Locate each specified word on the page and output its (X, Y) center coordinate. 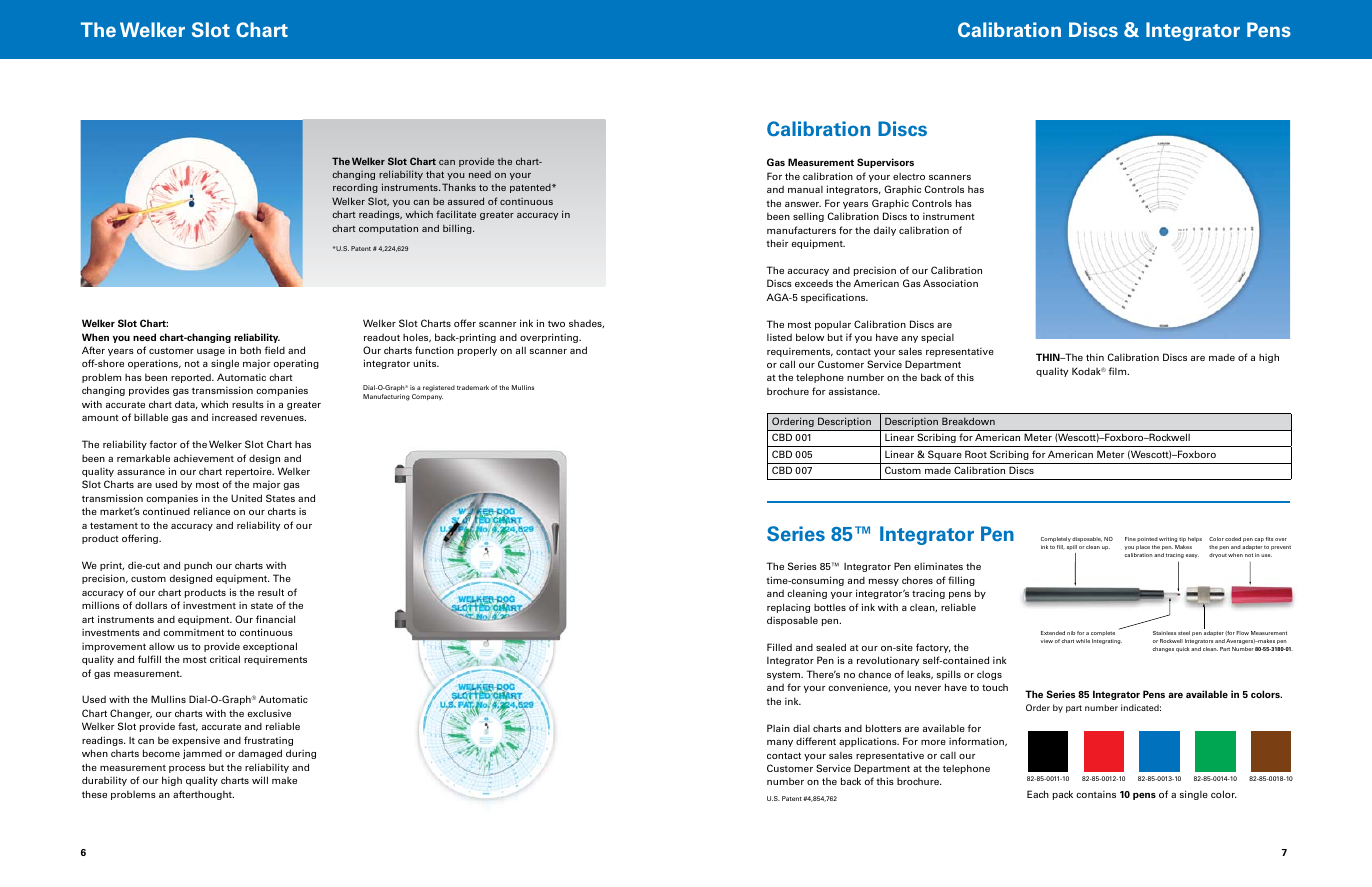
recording (355, 188)
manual (805, 189)
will (260, 780)
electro (909, 176)
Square (945, 455)
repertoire (250, 472)
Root (976, 454)
